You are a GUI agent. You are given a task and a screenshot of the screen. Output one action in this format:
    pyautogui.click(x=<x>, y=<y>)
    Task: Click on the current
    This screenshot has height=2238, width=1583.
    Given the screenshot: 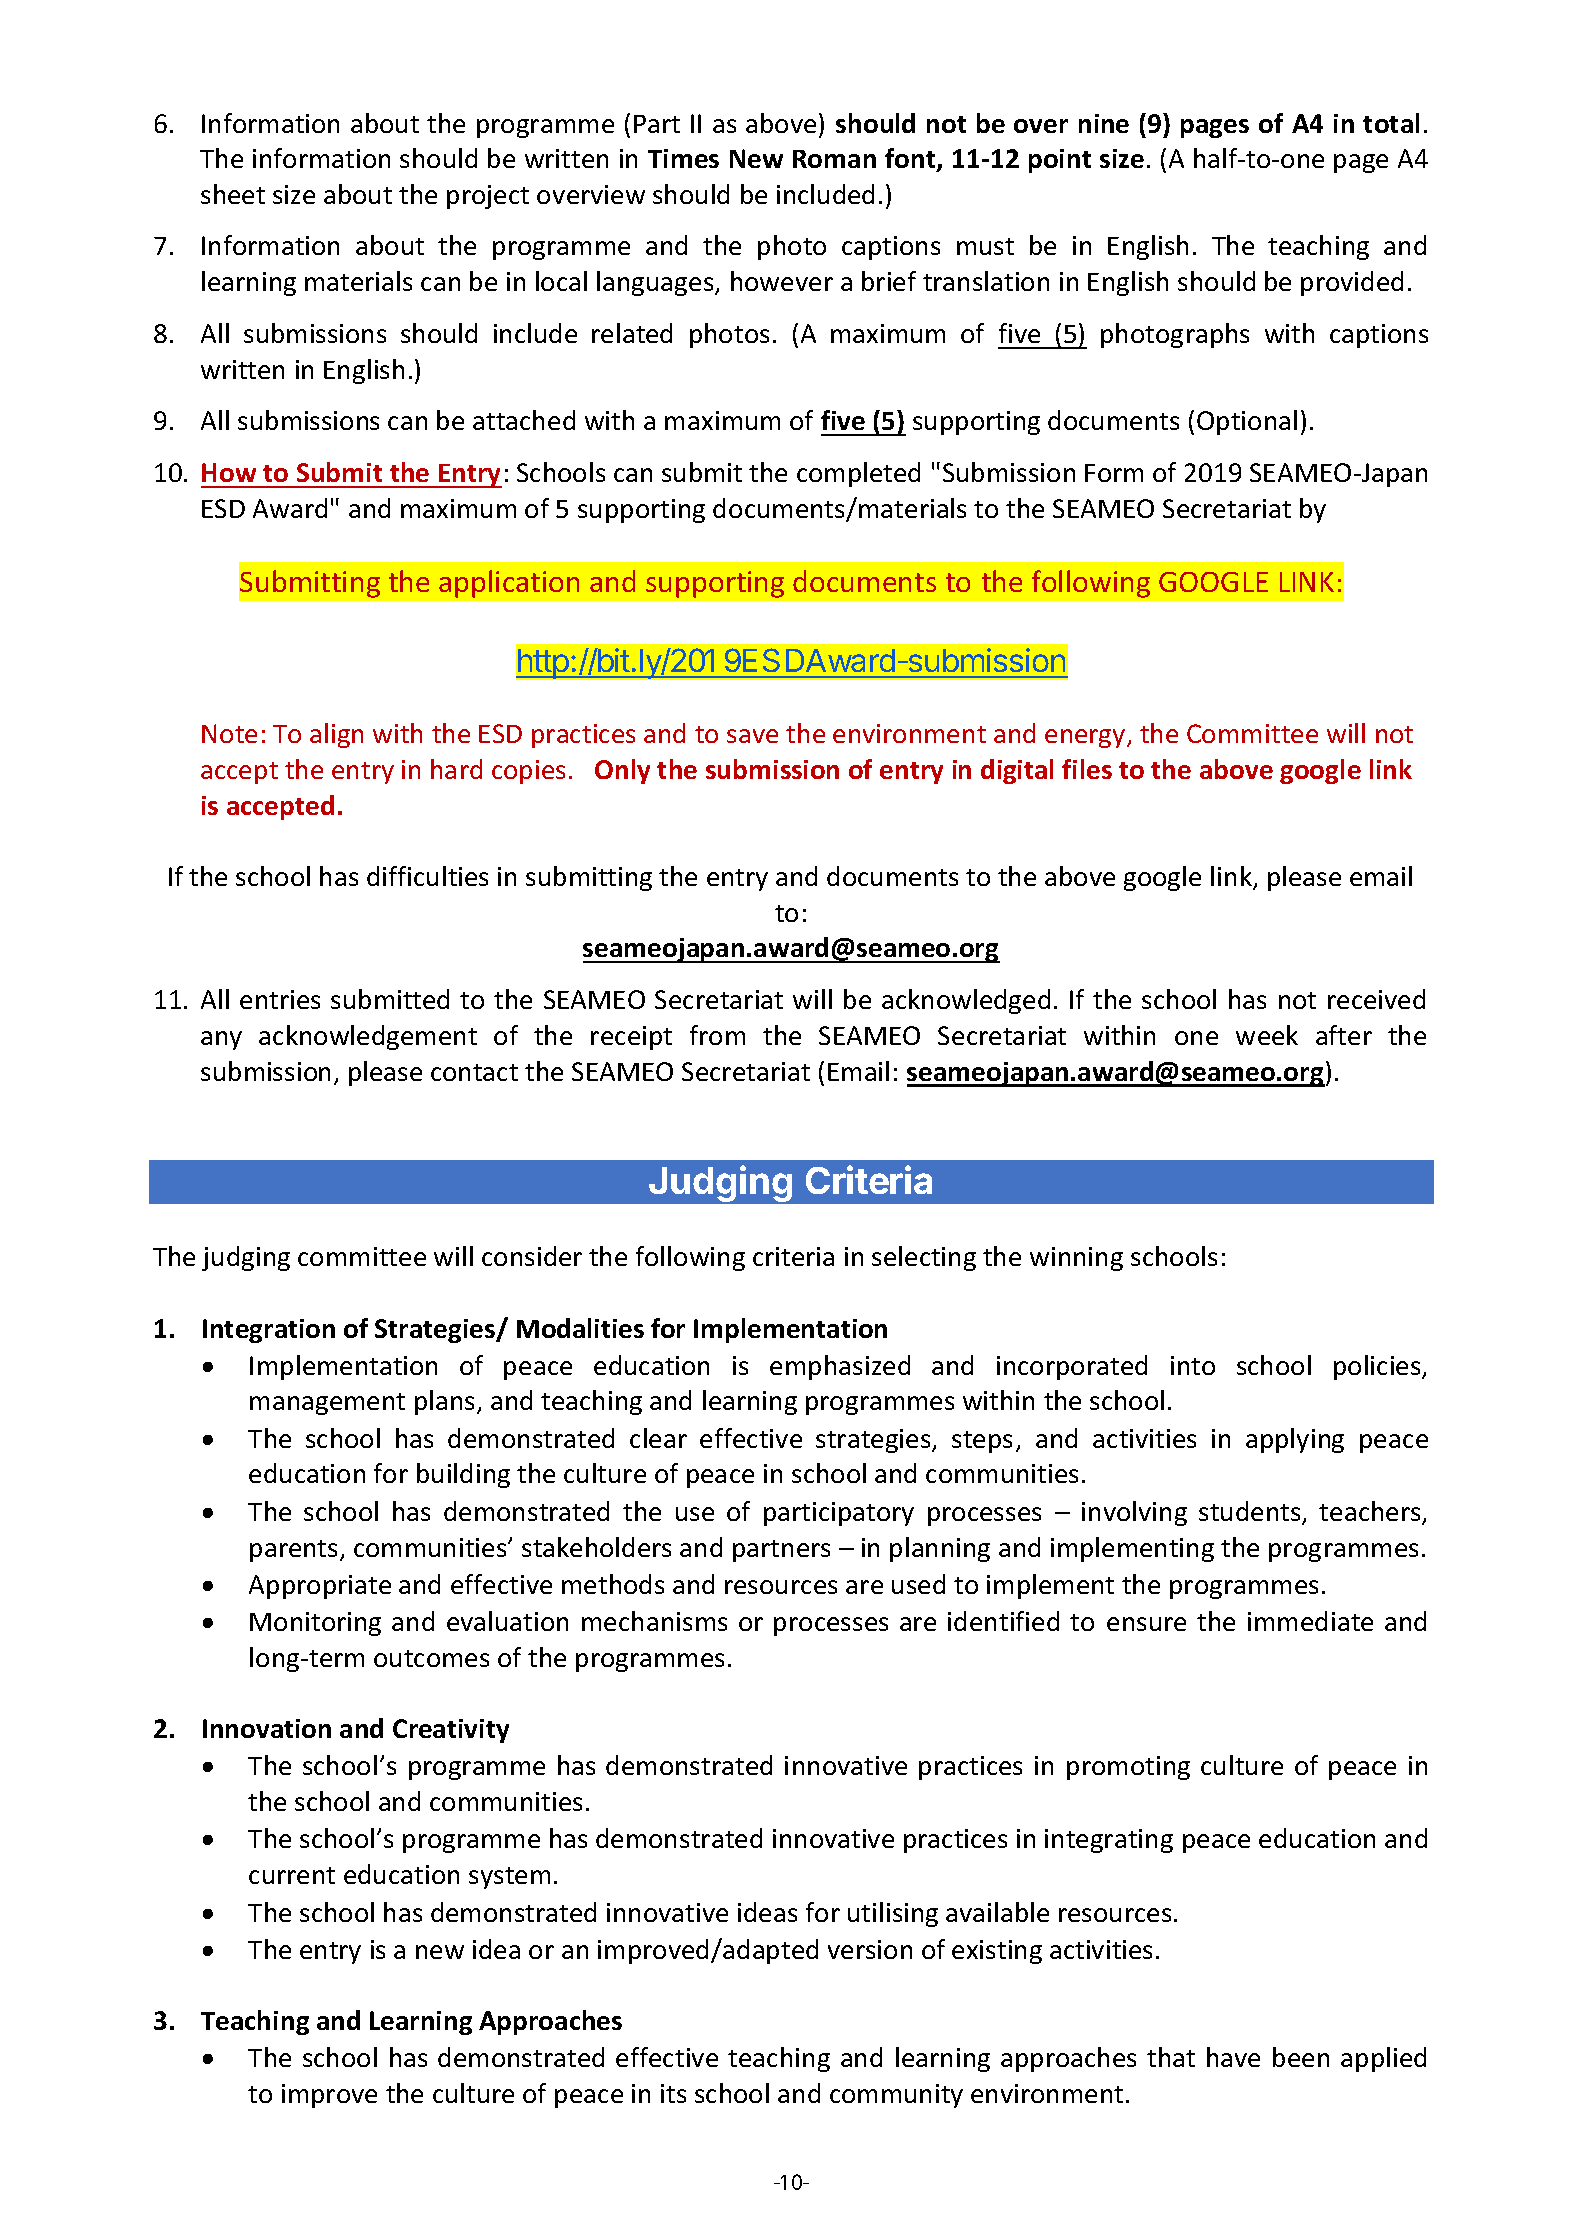 What is the action you would take?
    pyautogui.click(x=292, y=1875)
